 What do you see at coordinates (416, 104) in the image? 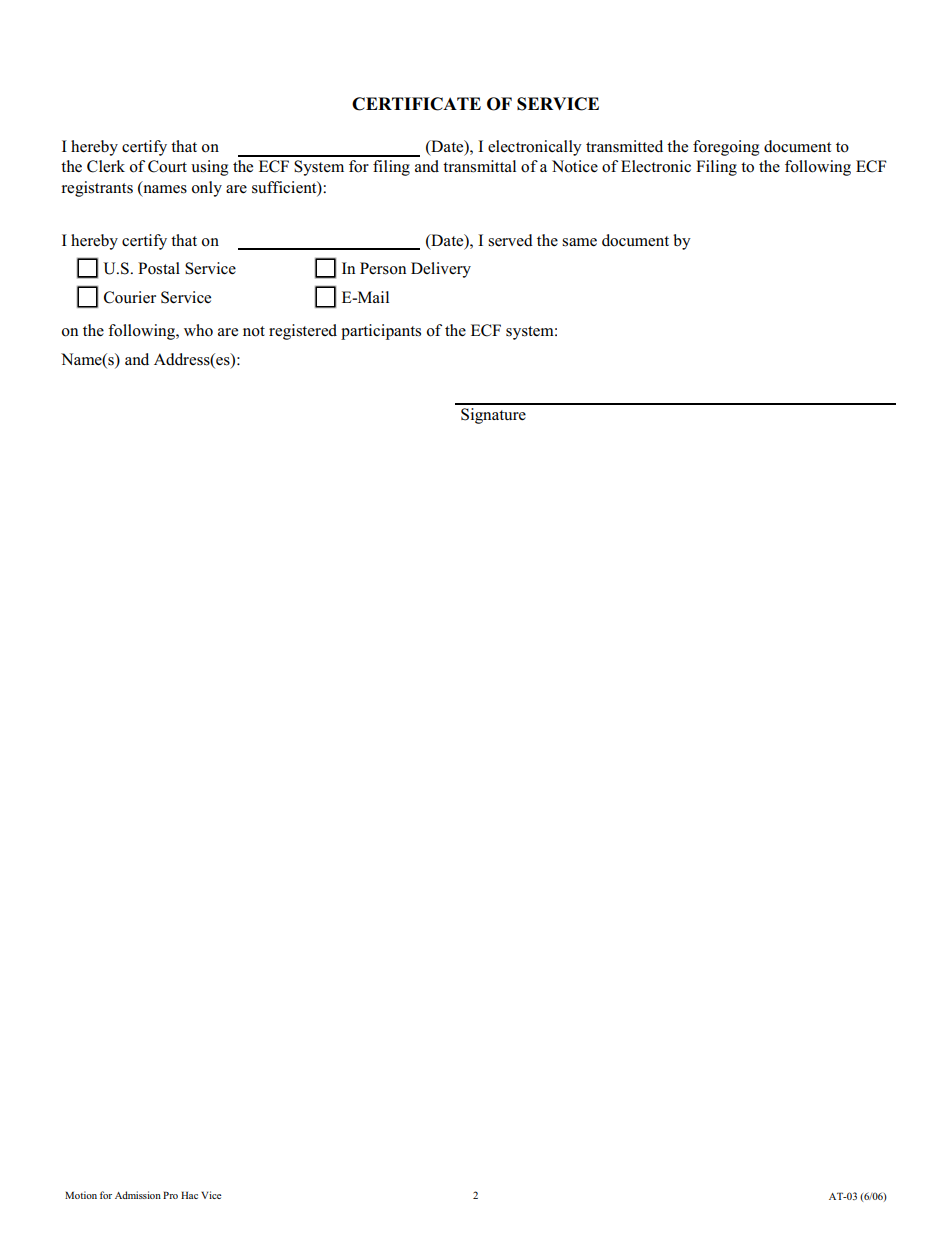
I see `CERTIFICATE` at bounding box center [416, 104].
